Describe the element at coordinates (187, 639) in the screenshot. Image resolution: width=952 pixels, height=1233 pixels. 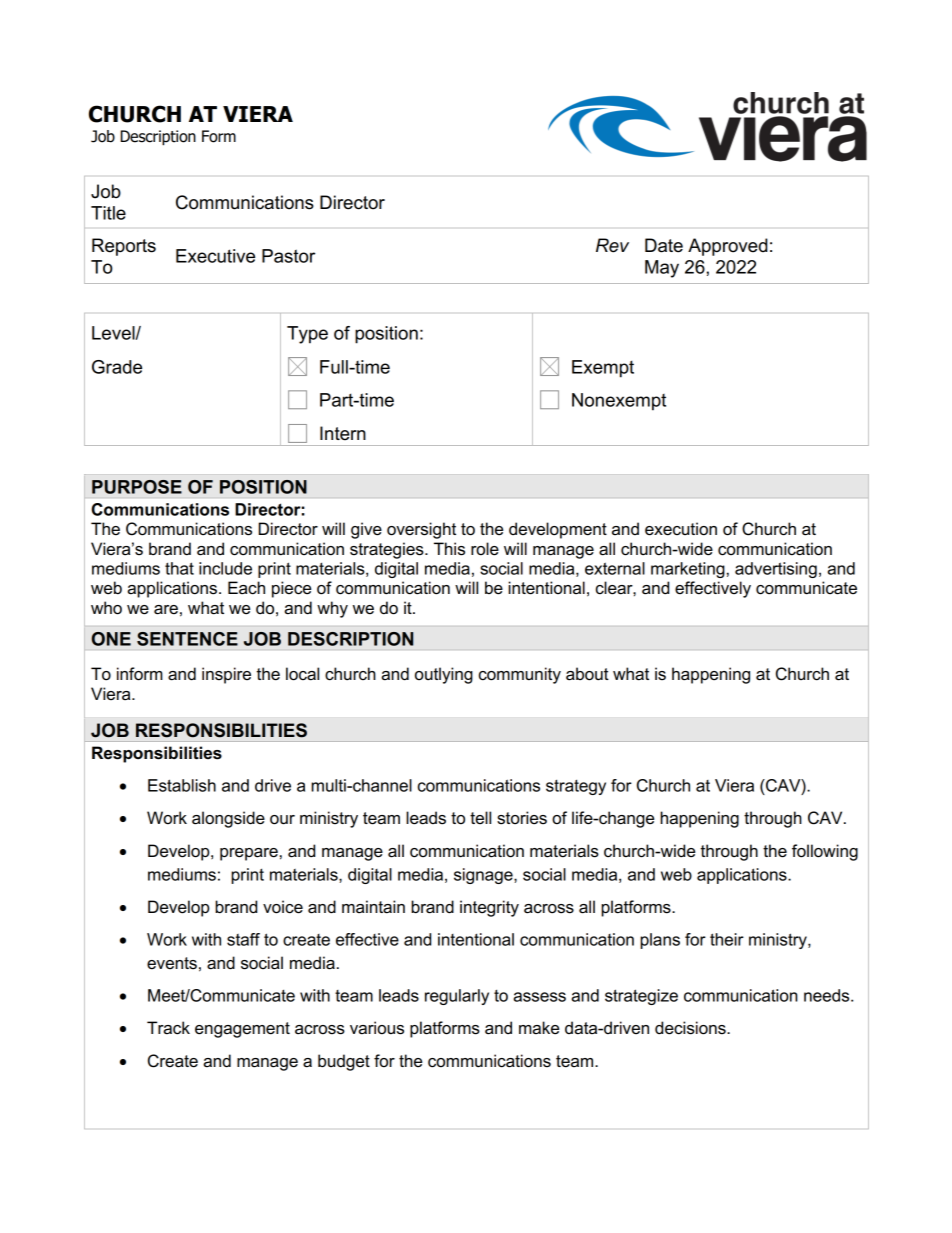
I see `SENTENCE` at that location.
